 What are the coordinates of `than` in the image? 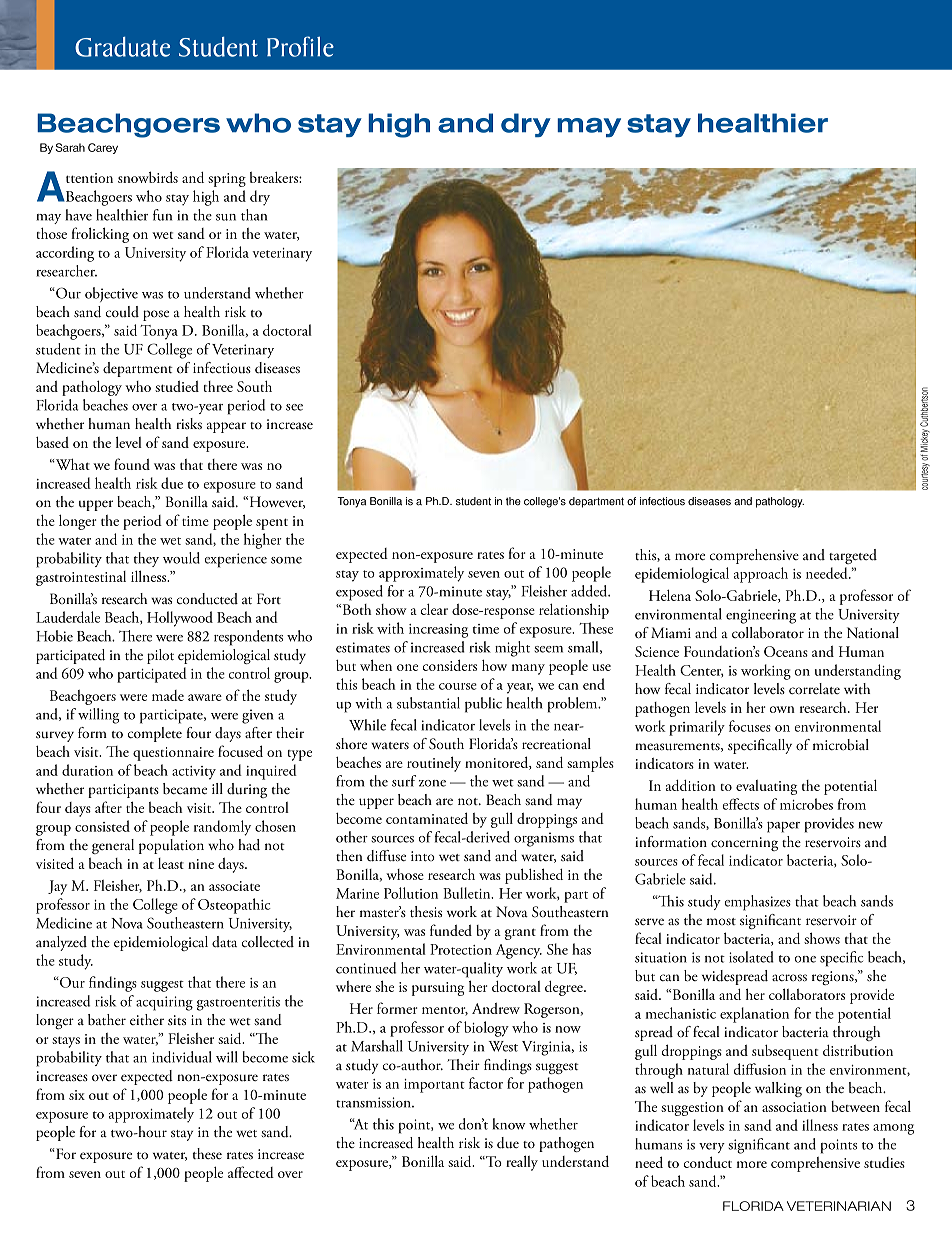 It's located at (254, 215).
